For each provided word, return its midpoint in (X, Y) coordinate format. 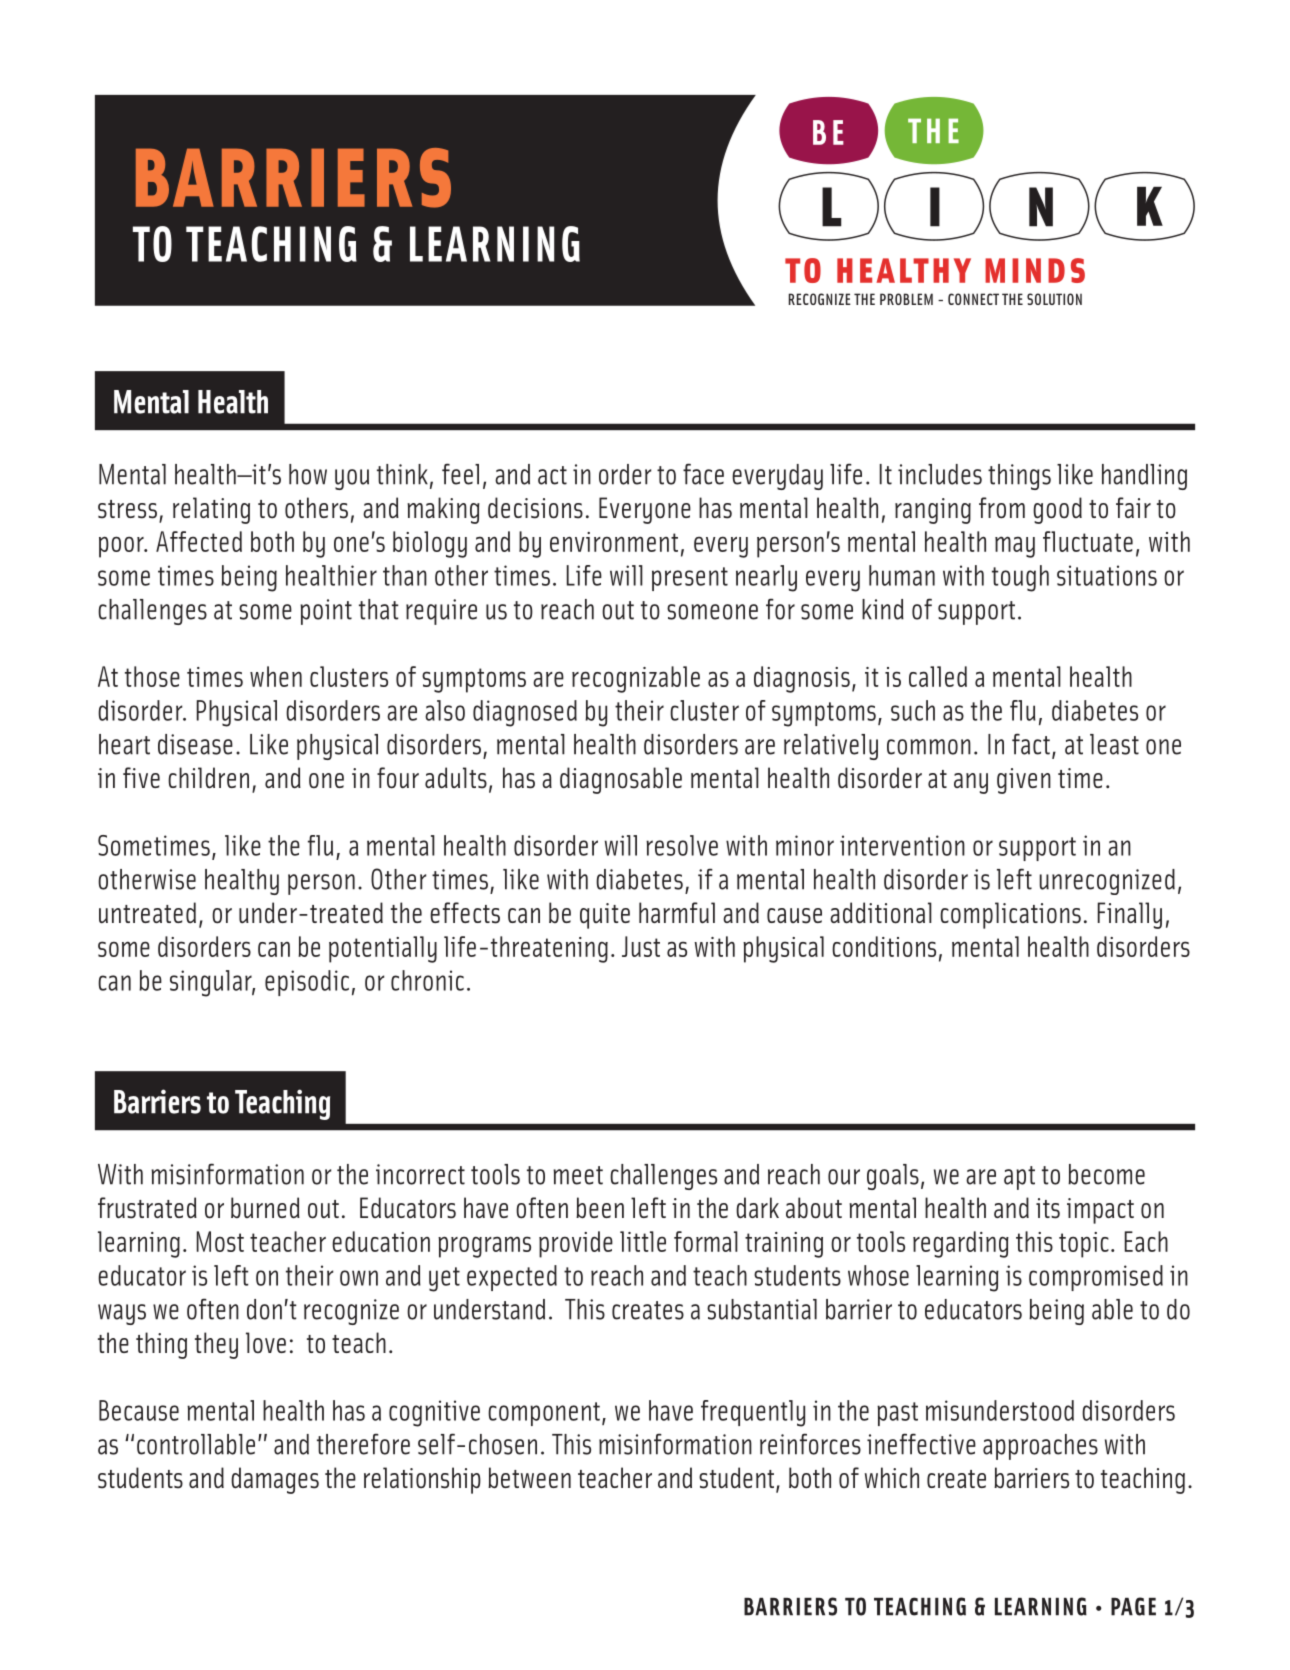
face (703, 474)
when (276, 676)
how (308, 474)
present (690, 579)
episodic (307, 983)
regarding (961, 1244)
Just (641, 946)
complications (1010, 915)
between (529, 1478)
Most (220, 1241)
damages (275, 1480)
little (643, 1241)
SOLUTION (1054, 299)
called (938, 676)
